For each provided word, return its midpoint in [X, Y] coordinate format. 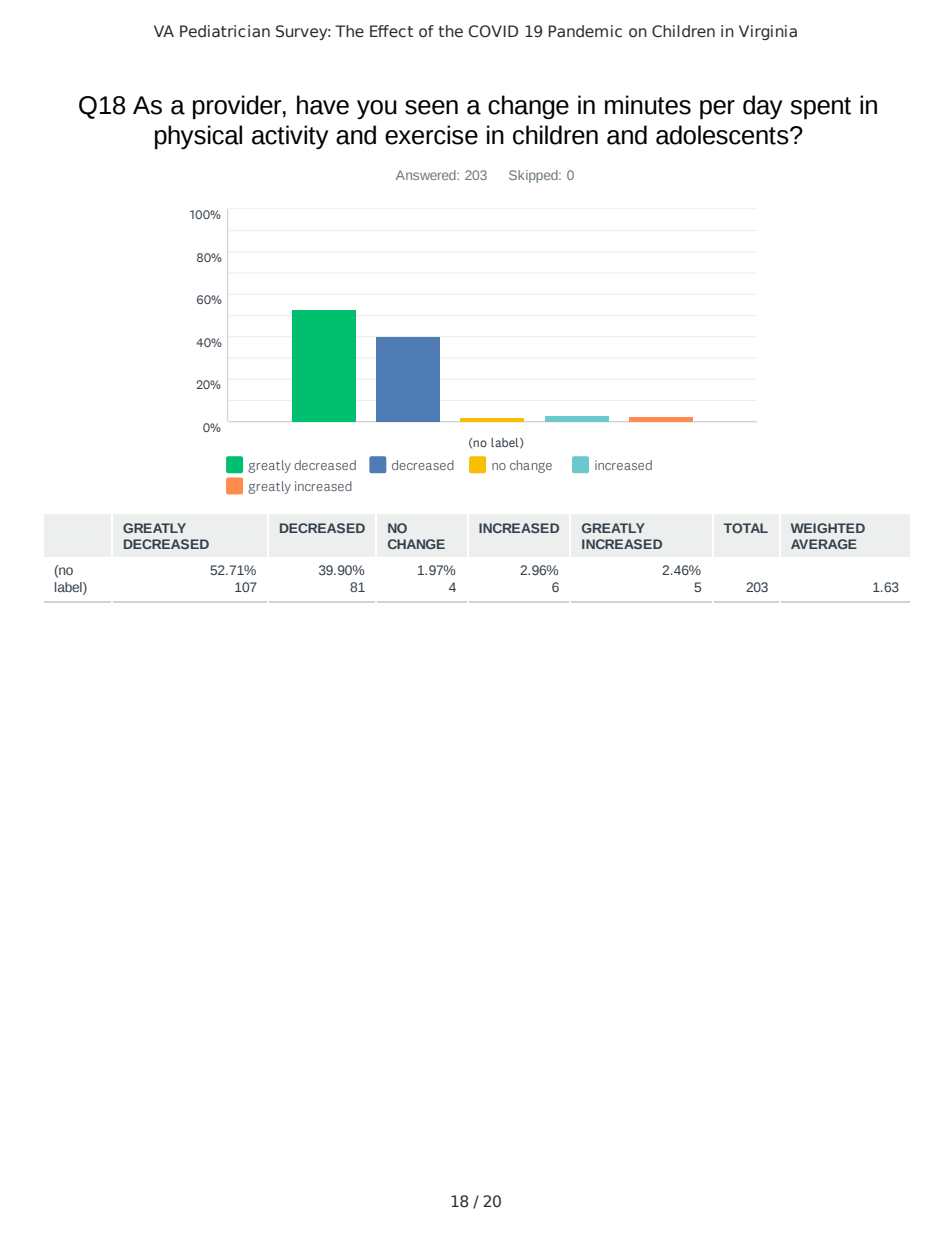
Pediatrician [225, 31]
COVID [493, 31]
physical [198, 137]
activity [290, 137]
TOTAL [746, 528]
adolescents [723, 135]
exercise [431, 135]
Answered [427, 175]
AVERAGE [824, 544]
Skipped [534, 176]
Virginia [768, 32]
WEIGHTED [828, 528]
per [717, 110]
